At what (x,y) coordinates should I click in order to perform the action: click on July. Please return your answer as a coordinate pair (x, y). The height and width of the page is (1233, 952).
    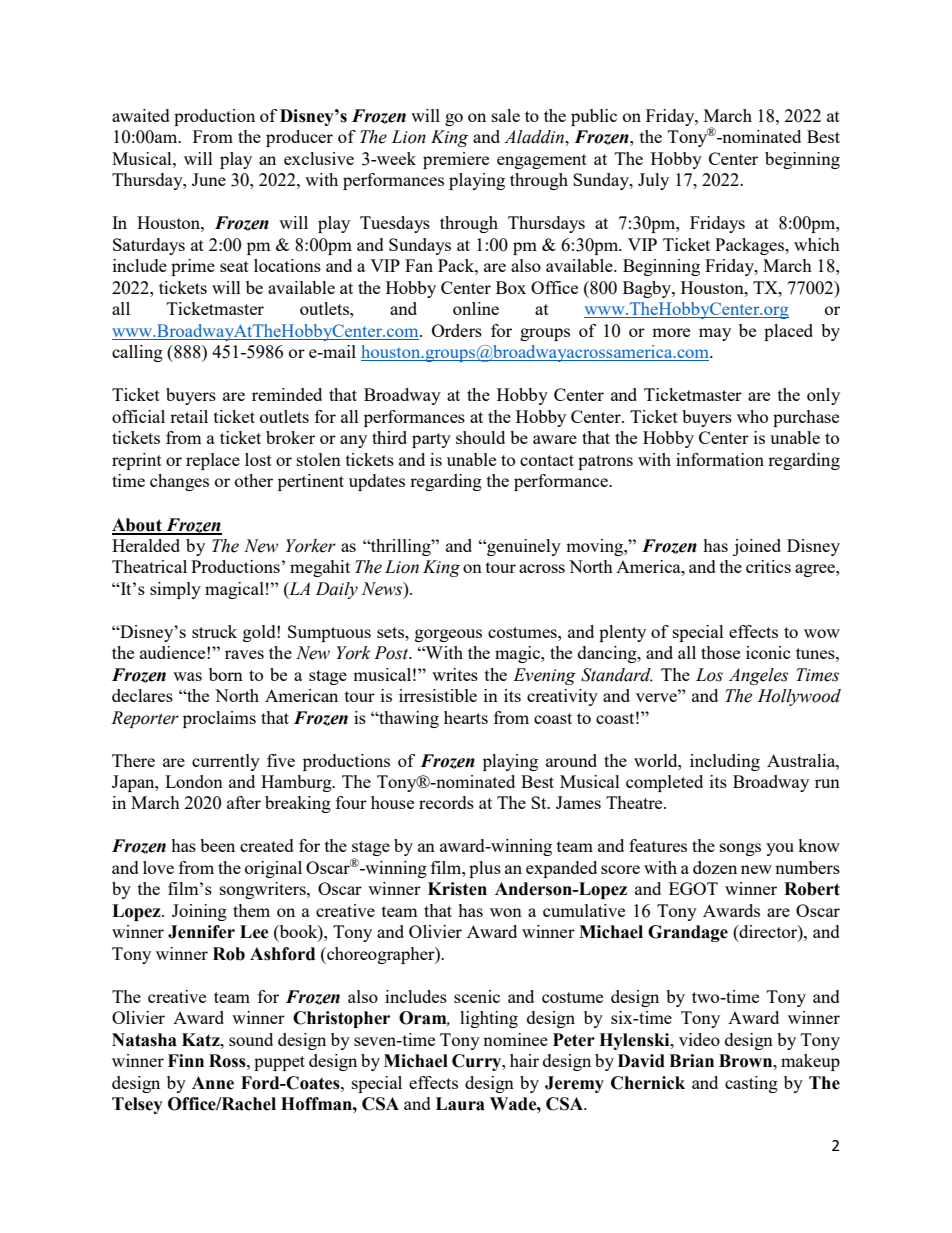
    Looking at the image, I should click on (653, 181).
